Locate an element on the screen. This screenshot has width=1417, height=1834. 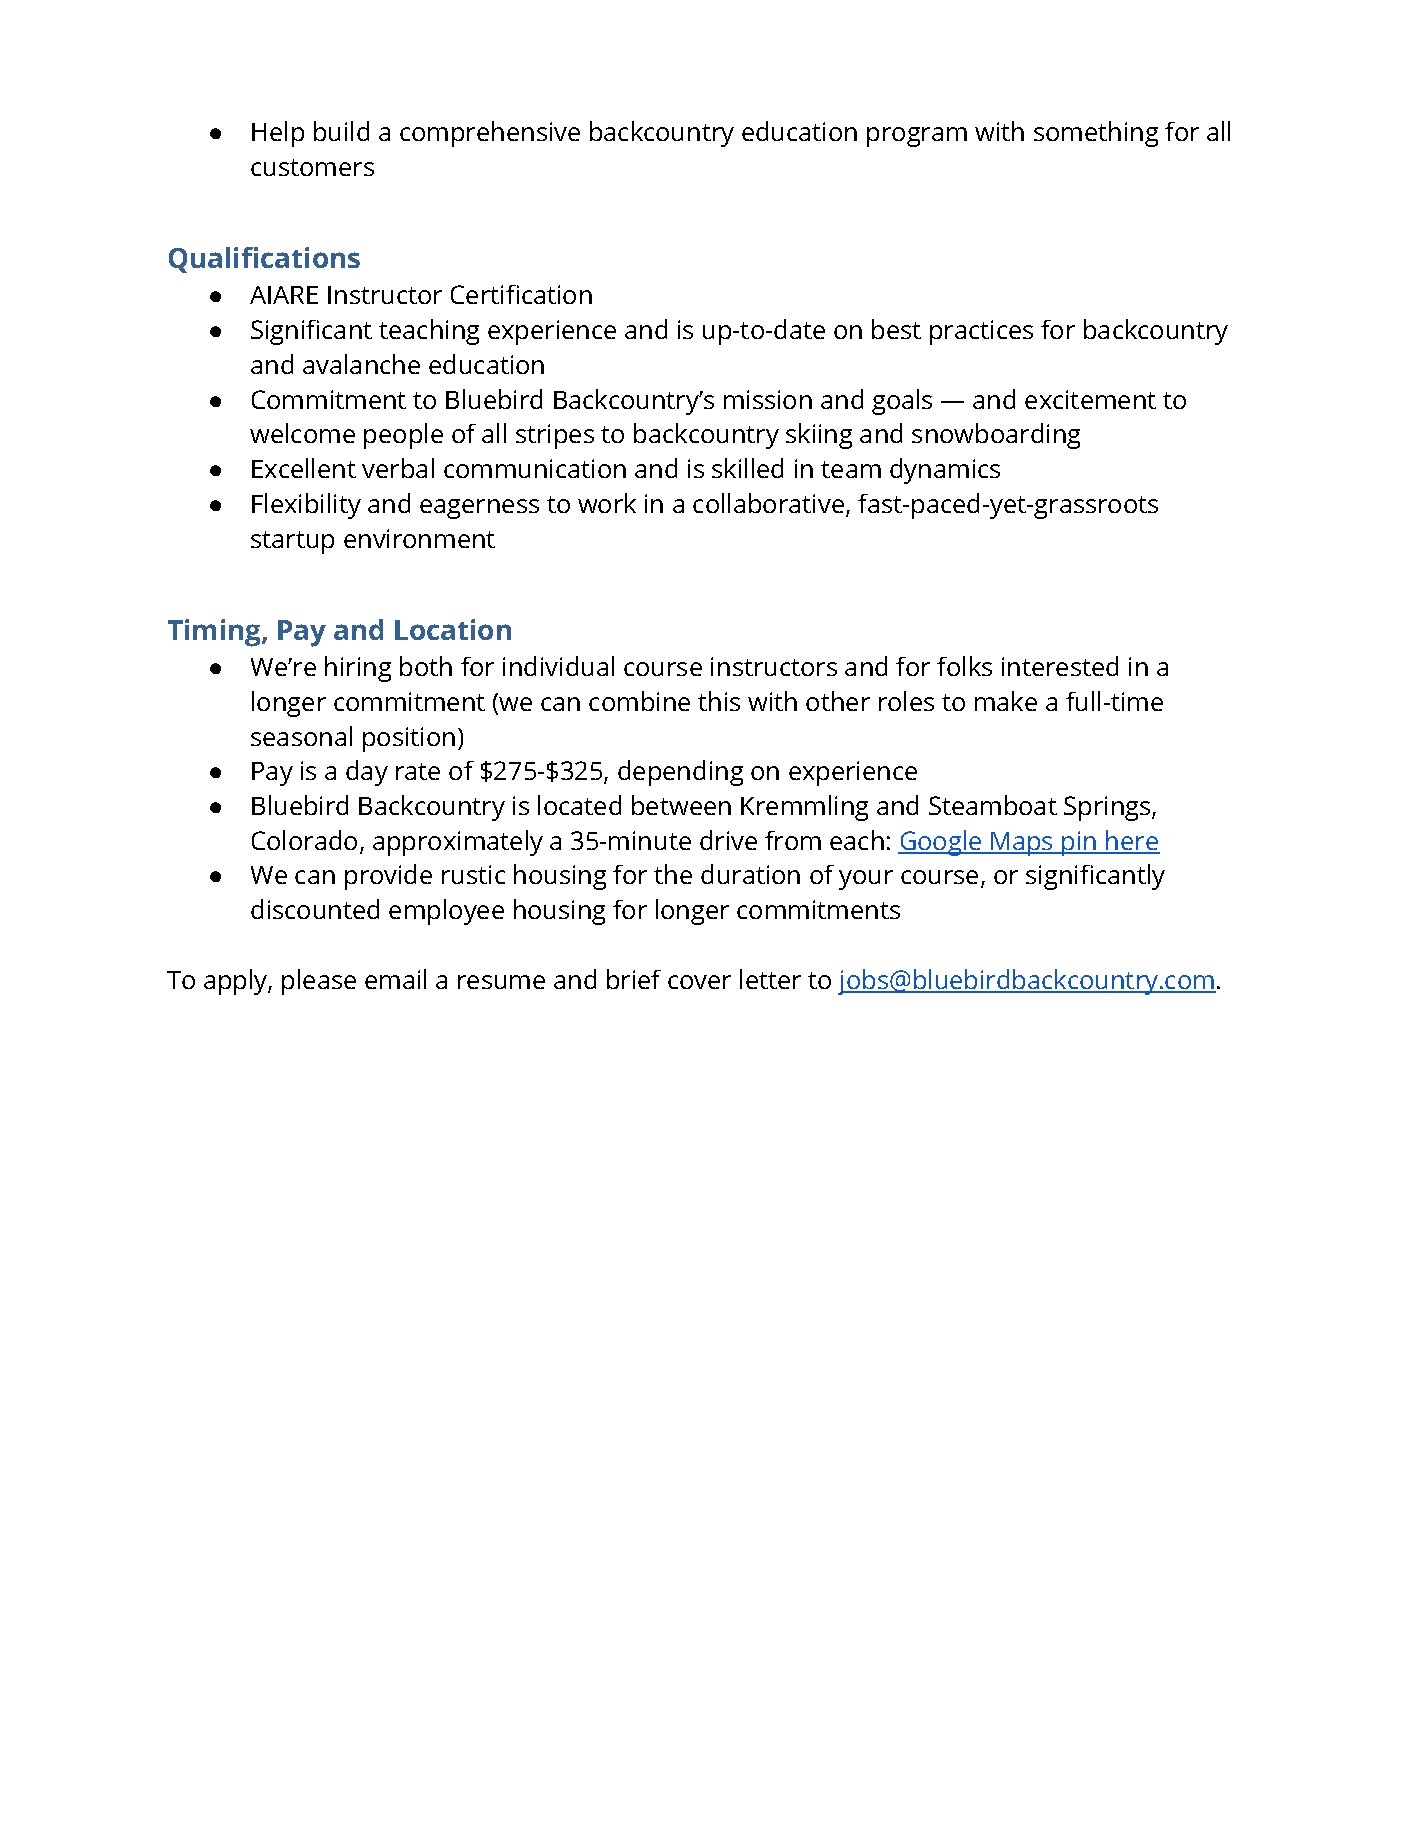
brief is located at coordinates (634, 979).
